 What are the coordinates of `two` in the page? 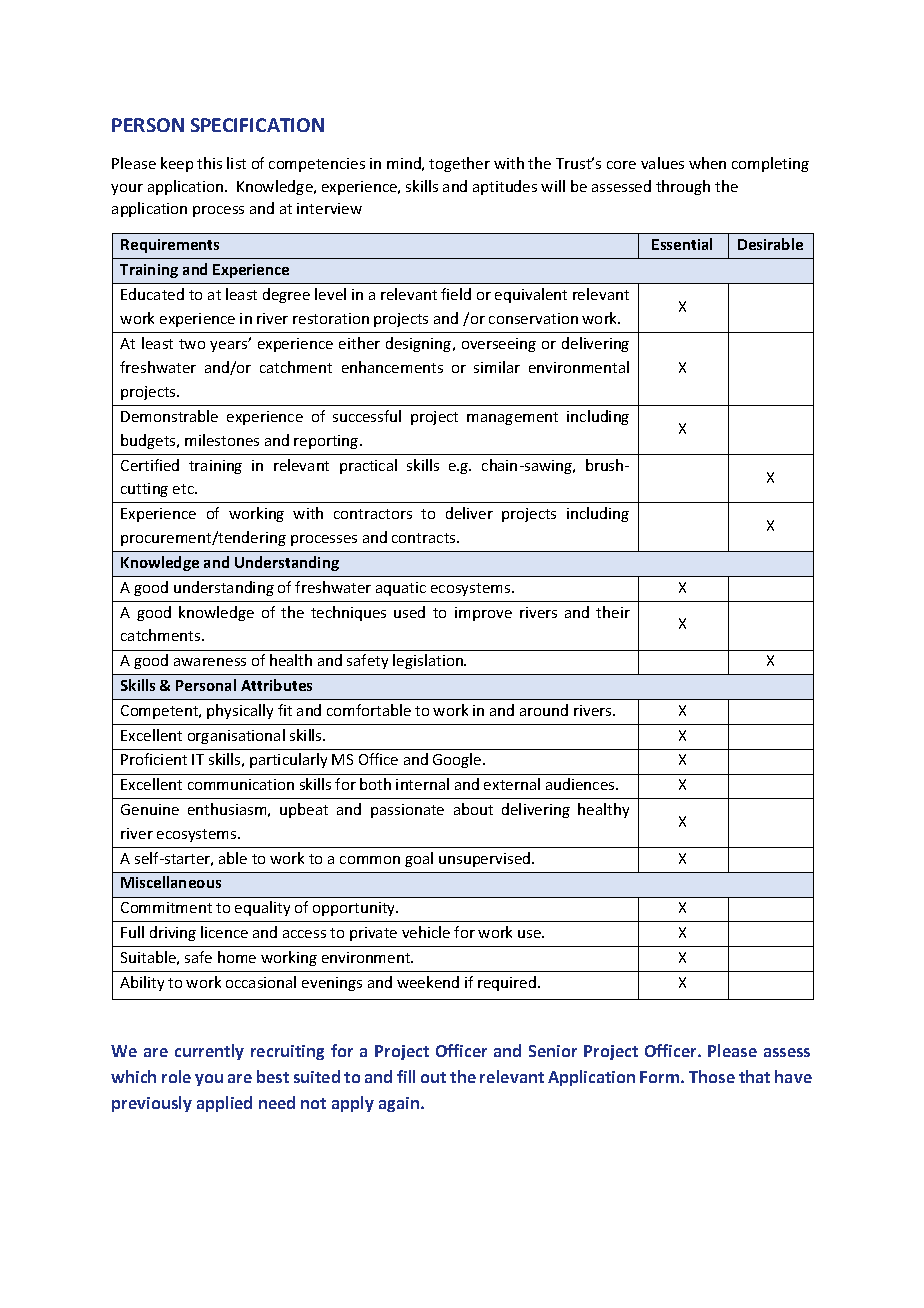 It's located at (192, 344).
